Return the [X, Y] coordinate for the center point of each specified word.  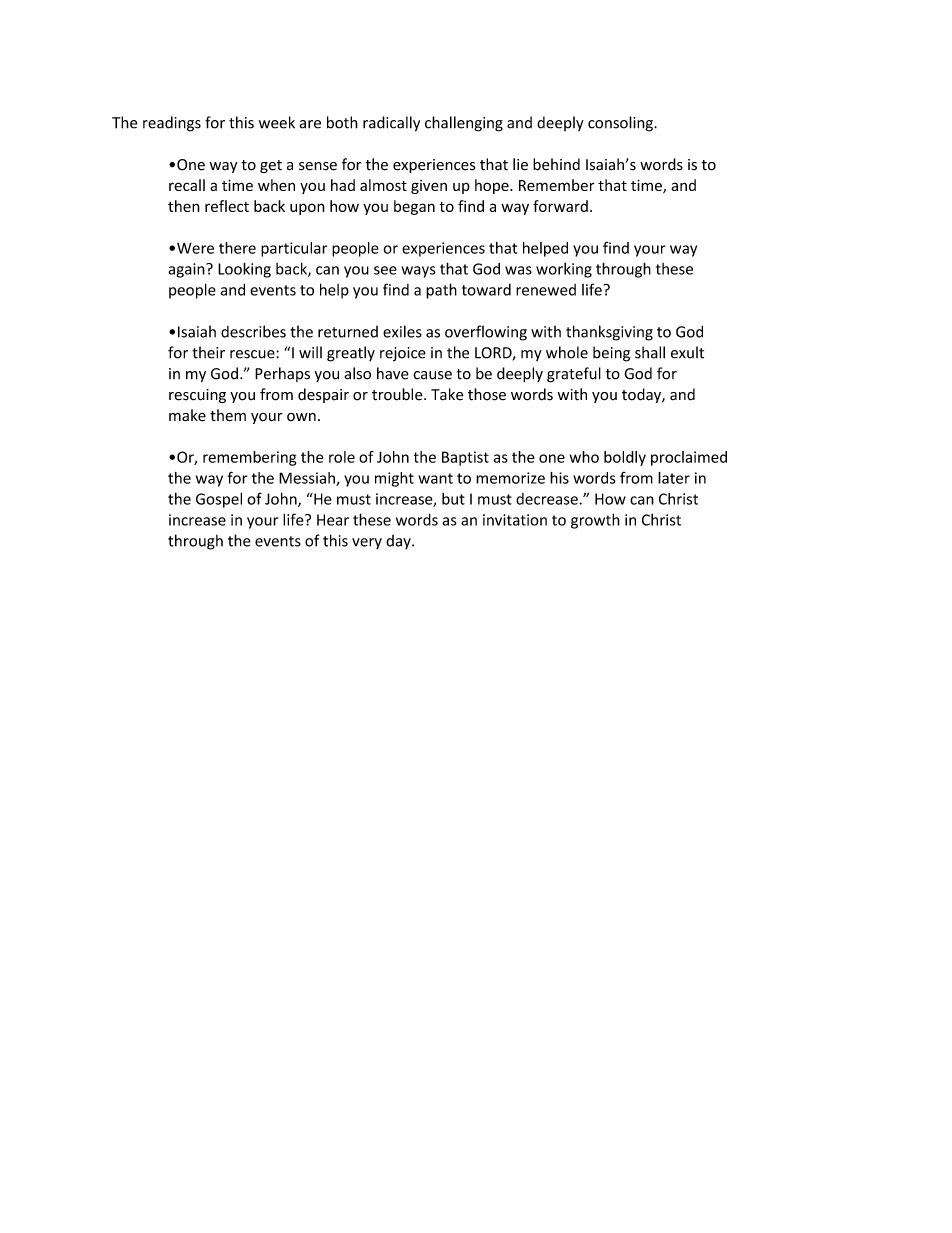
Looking [244, 270]
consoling [621, 124]
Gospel [219, 500]
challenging [464, 124]
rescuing [197, 396]
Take [447, 394]
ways [418, 272]
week [277, 122]
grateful [574, 375]
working [564, 270]
